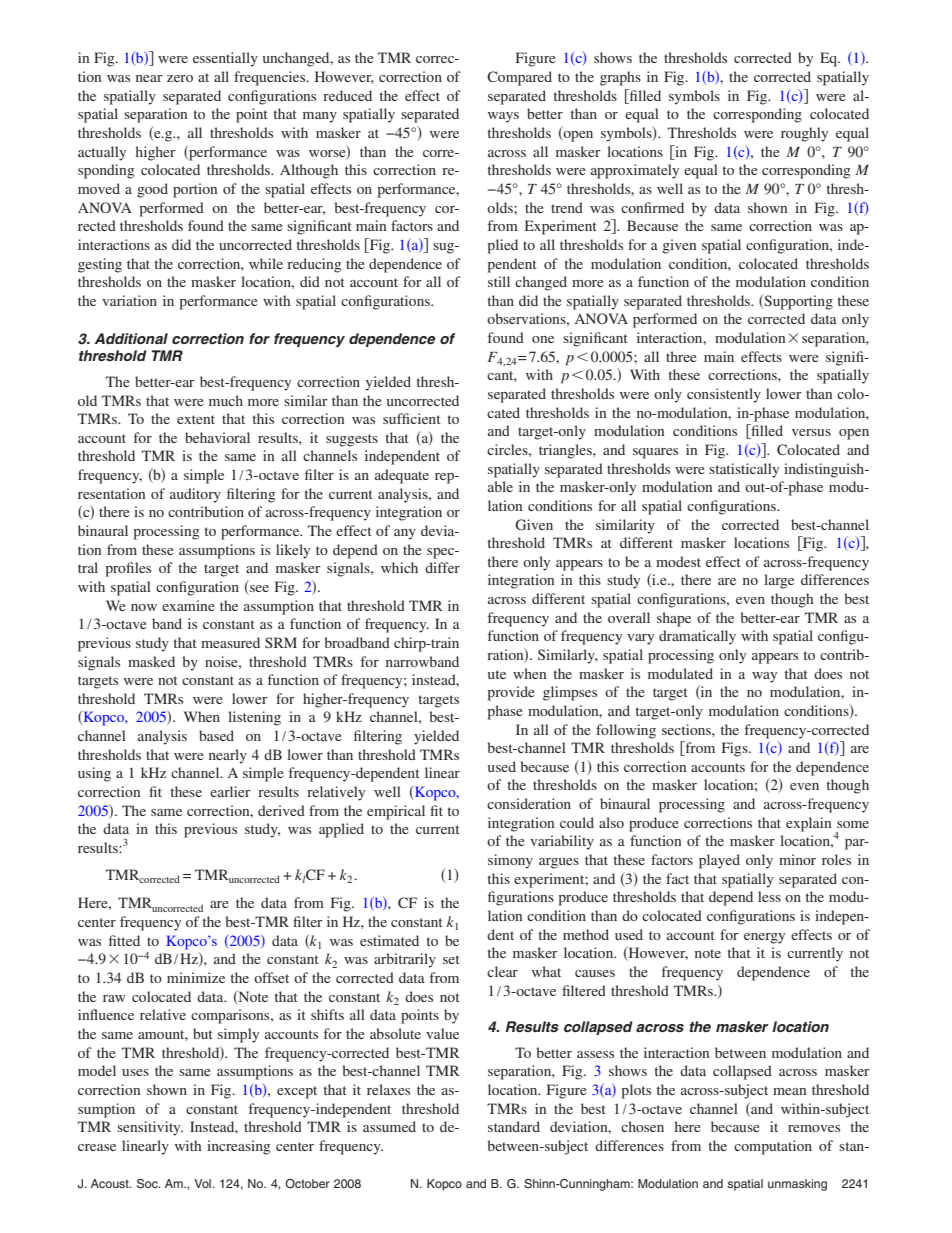  What do you see at coordinates (510, 693) in the screenshot?
I see `provide` at bounding box center [510, 693].
